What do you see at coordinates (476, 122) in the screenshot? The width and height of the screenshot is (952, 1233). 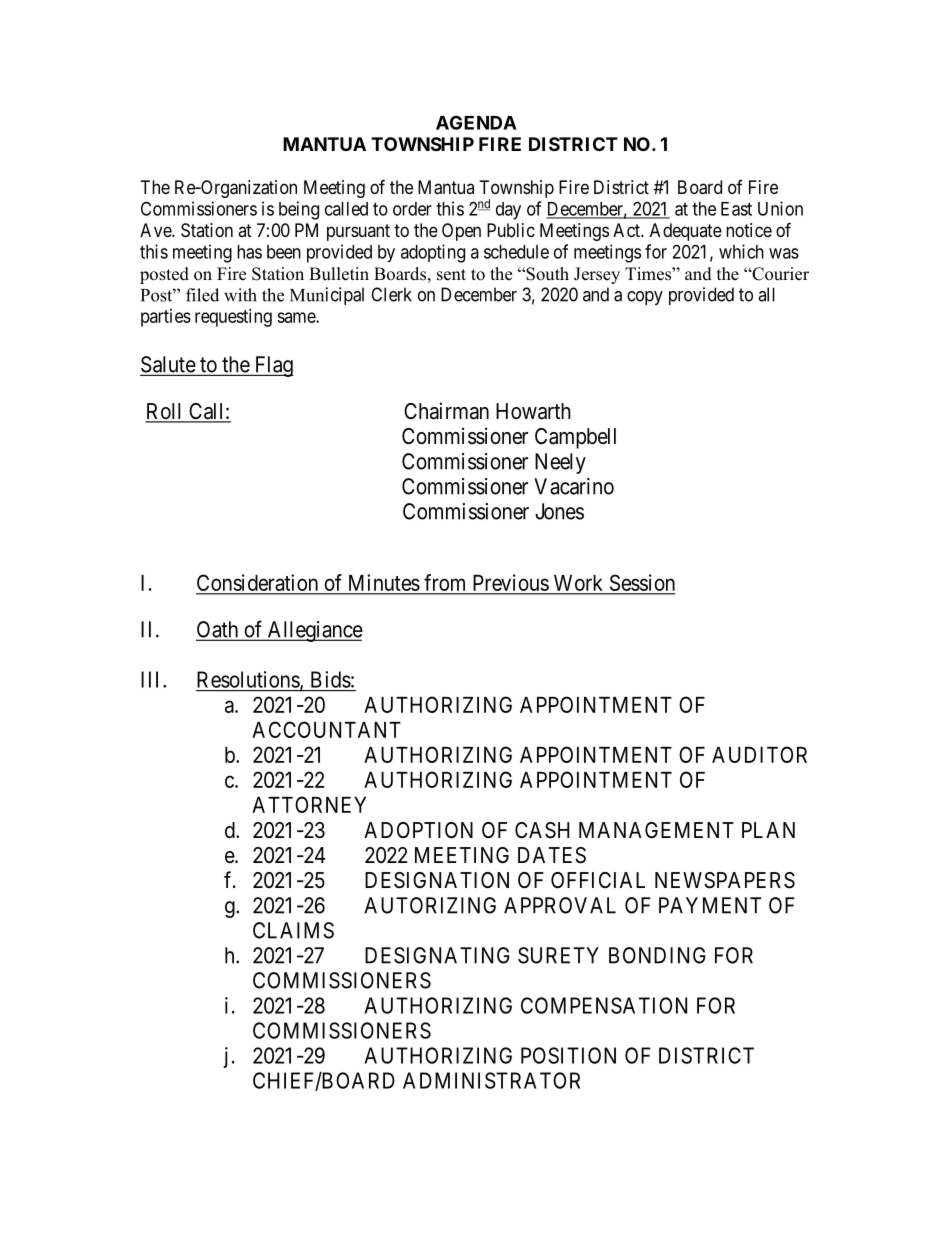 I see `AGENDA` at bounding box center [476, 122].
